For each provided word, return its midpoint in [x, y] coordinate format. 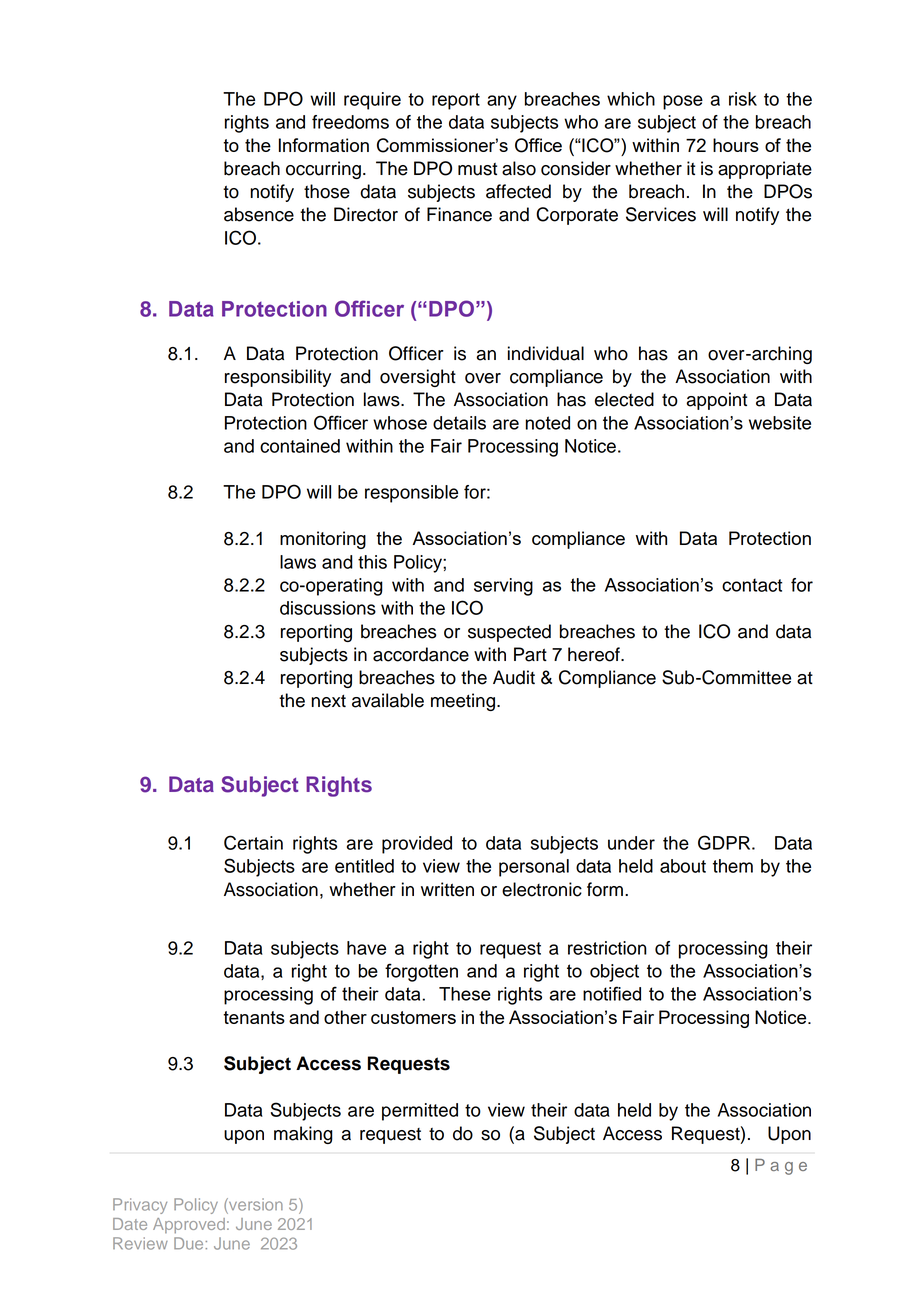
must [477, 169]
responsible [411, 494]
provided [417, 845]
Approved [189, 1225]
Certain [253, 842]
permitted [420, 1112]
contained [300, 446]
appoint [716, 401]
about [683, 866]
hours [736, 145]
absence [259, 214]
